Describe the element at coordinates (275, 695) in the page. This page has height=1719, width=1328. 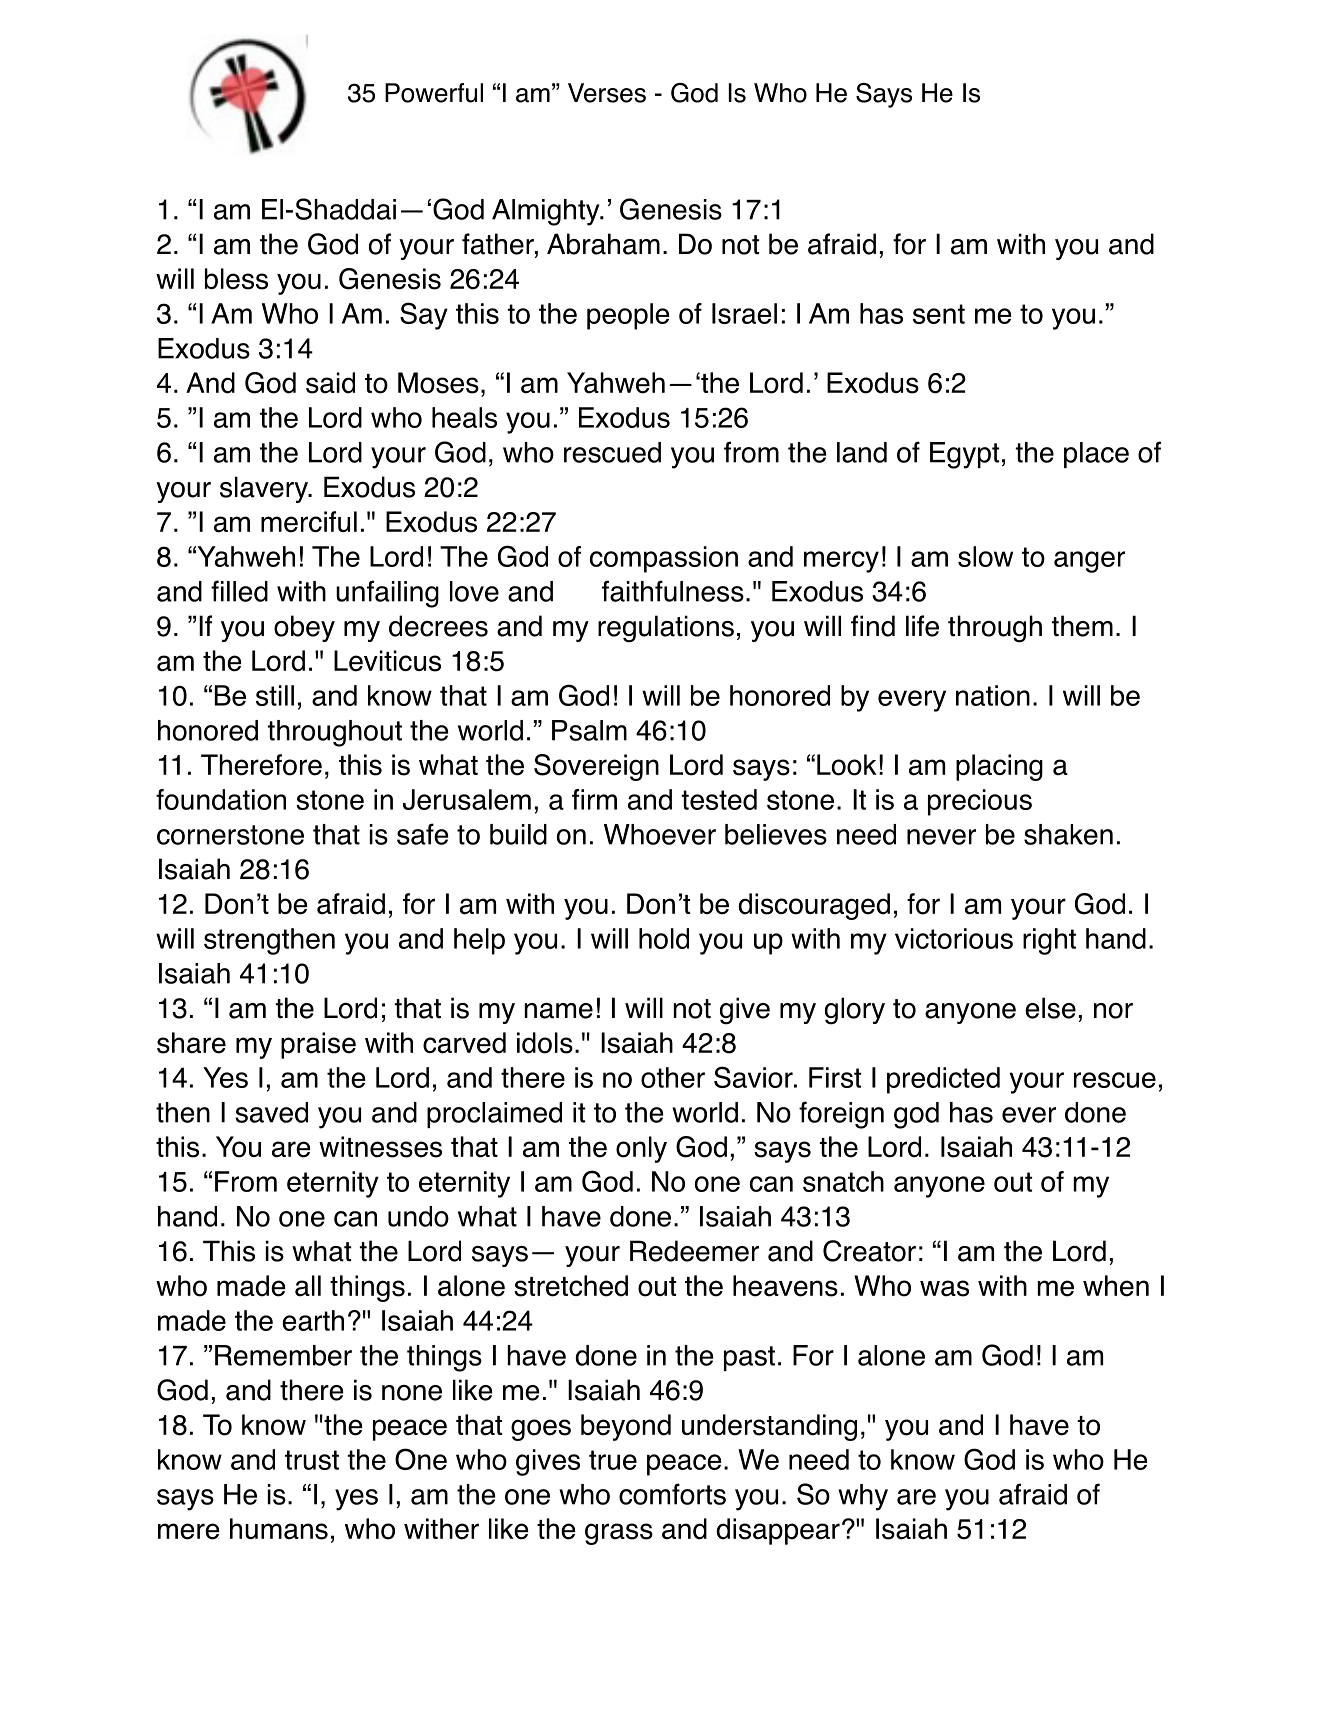
I see `still` at that location.
